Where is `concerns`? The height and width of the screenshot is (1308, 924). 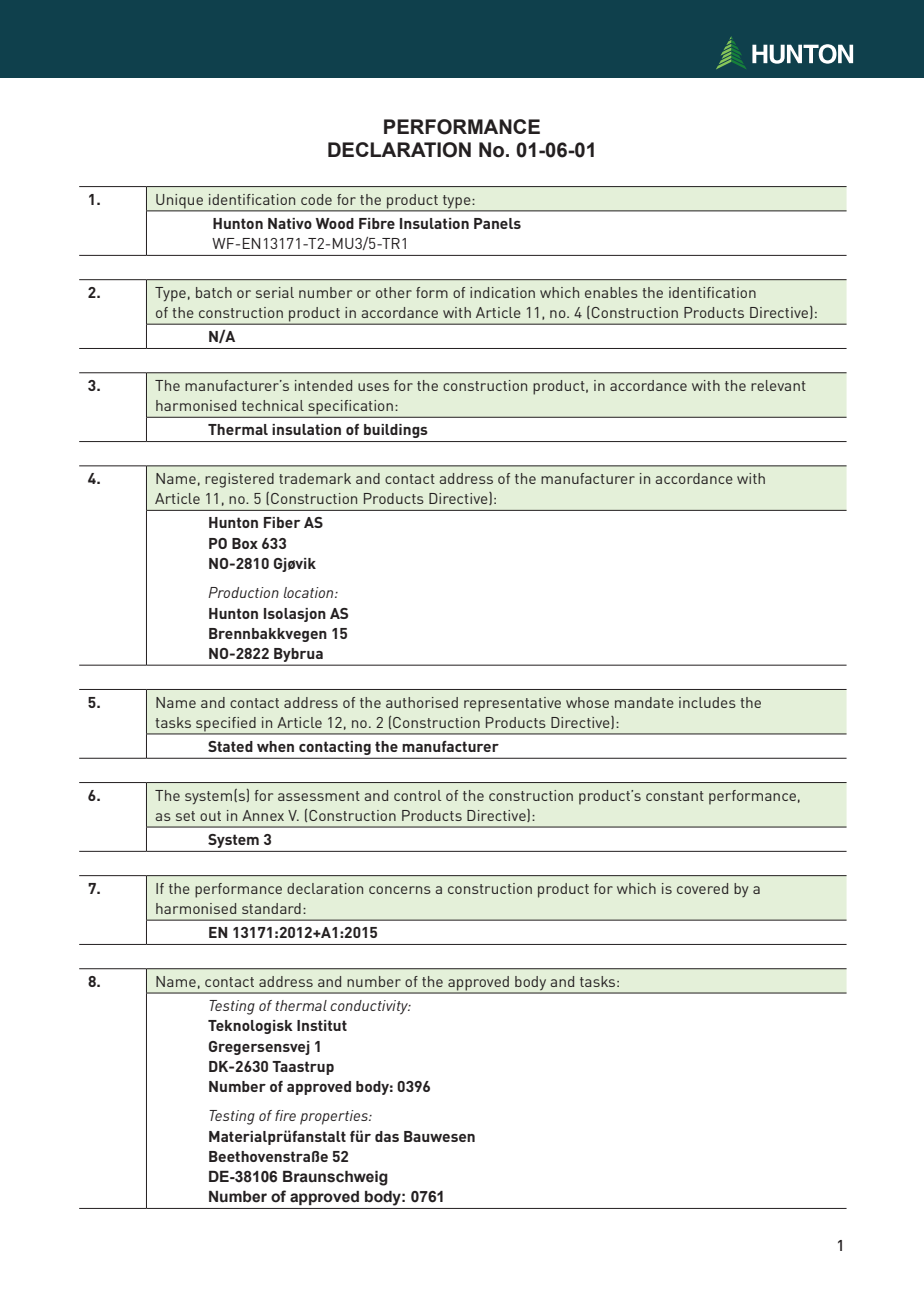 concerns is located at coordinates (400, 890).
